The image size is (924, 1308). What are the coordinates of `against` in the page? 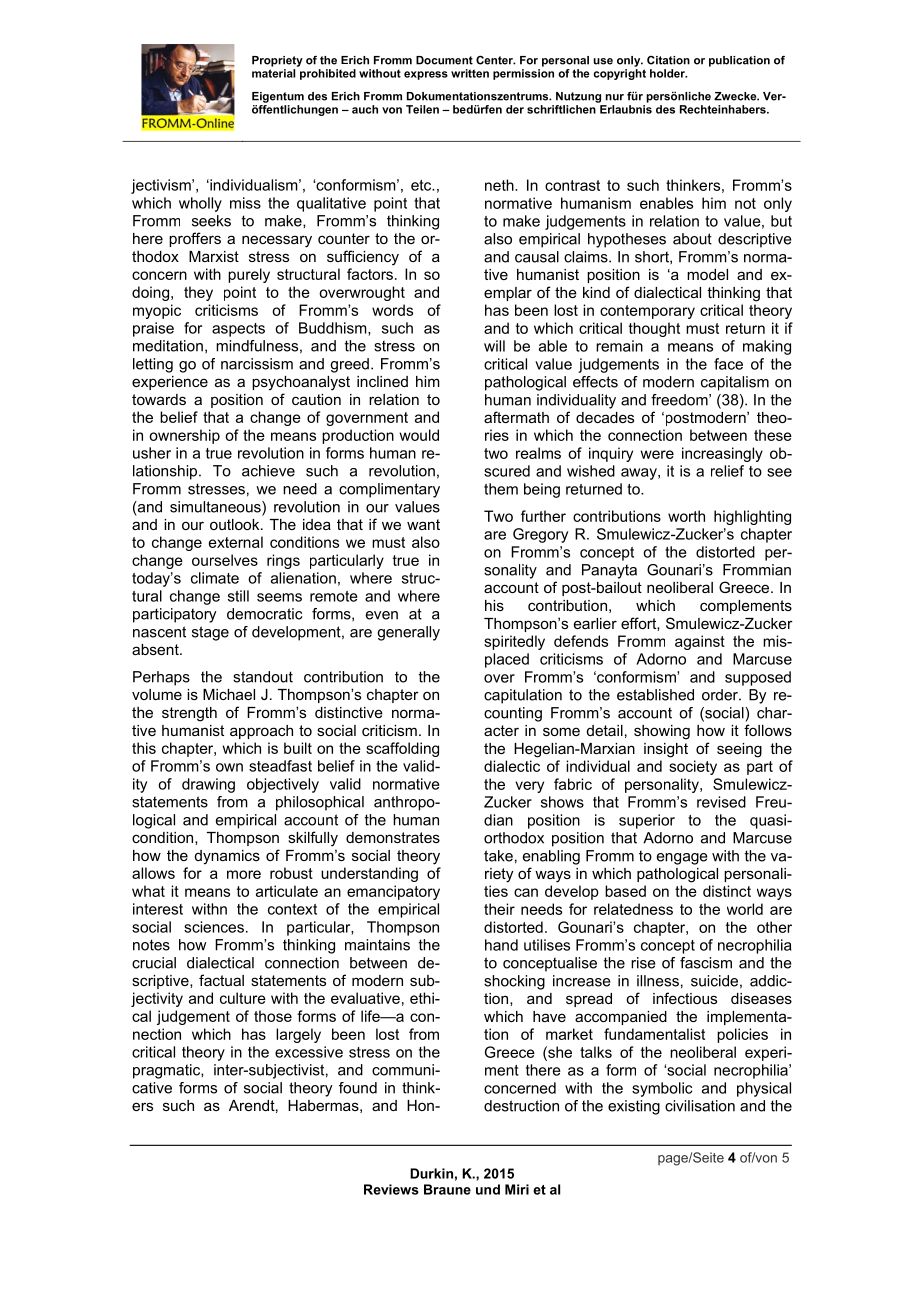 It's located at (700, 642).
